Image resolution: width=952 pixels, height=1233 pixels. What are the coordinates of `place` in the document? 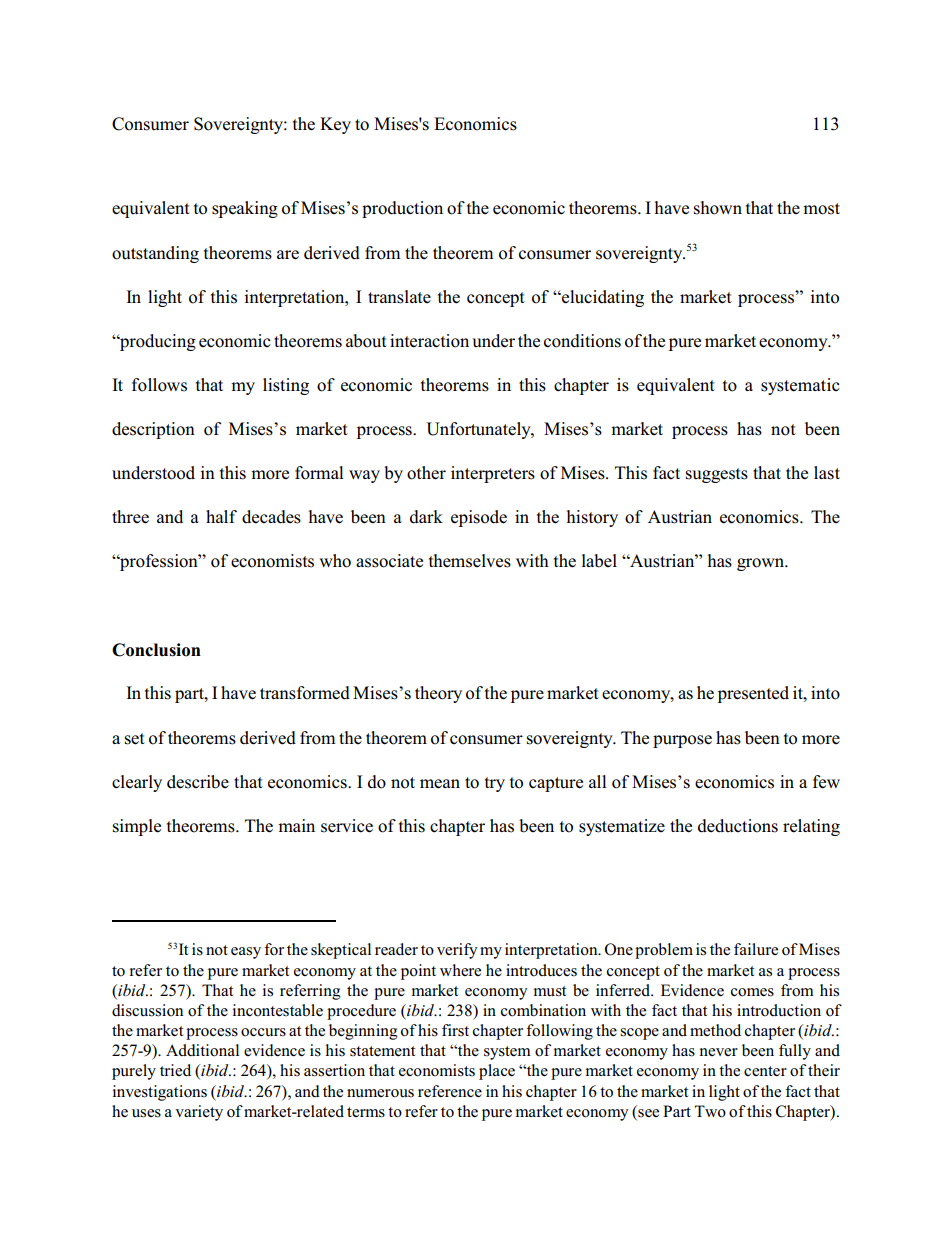 It's located at (497, 1072).
